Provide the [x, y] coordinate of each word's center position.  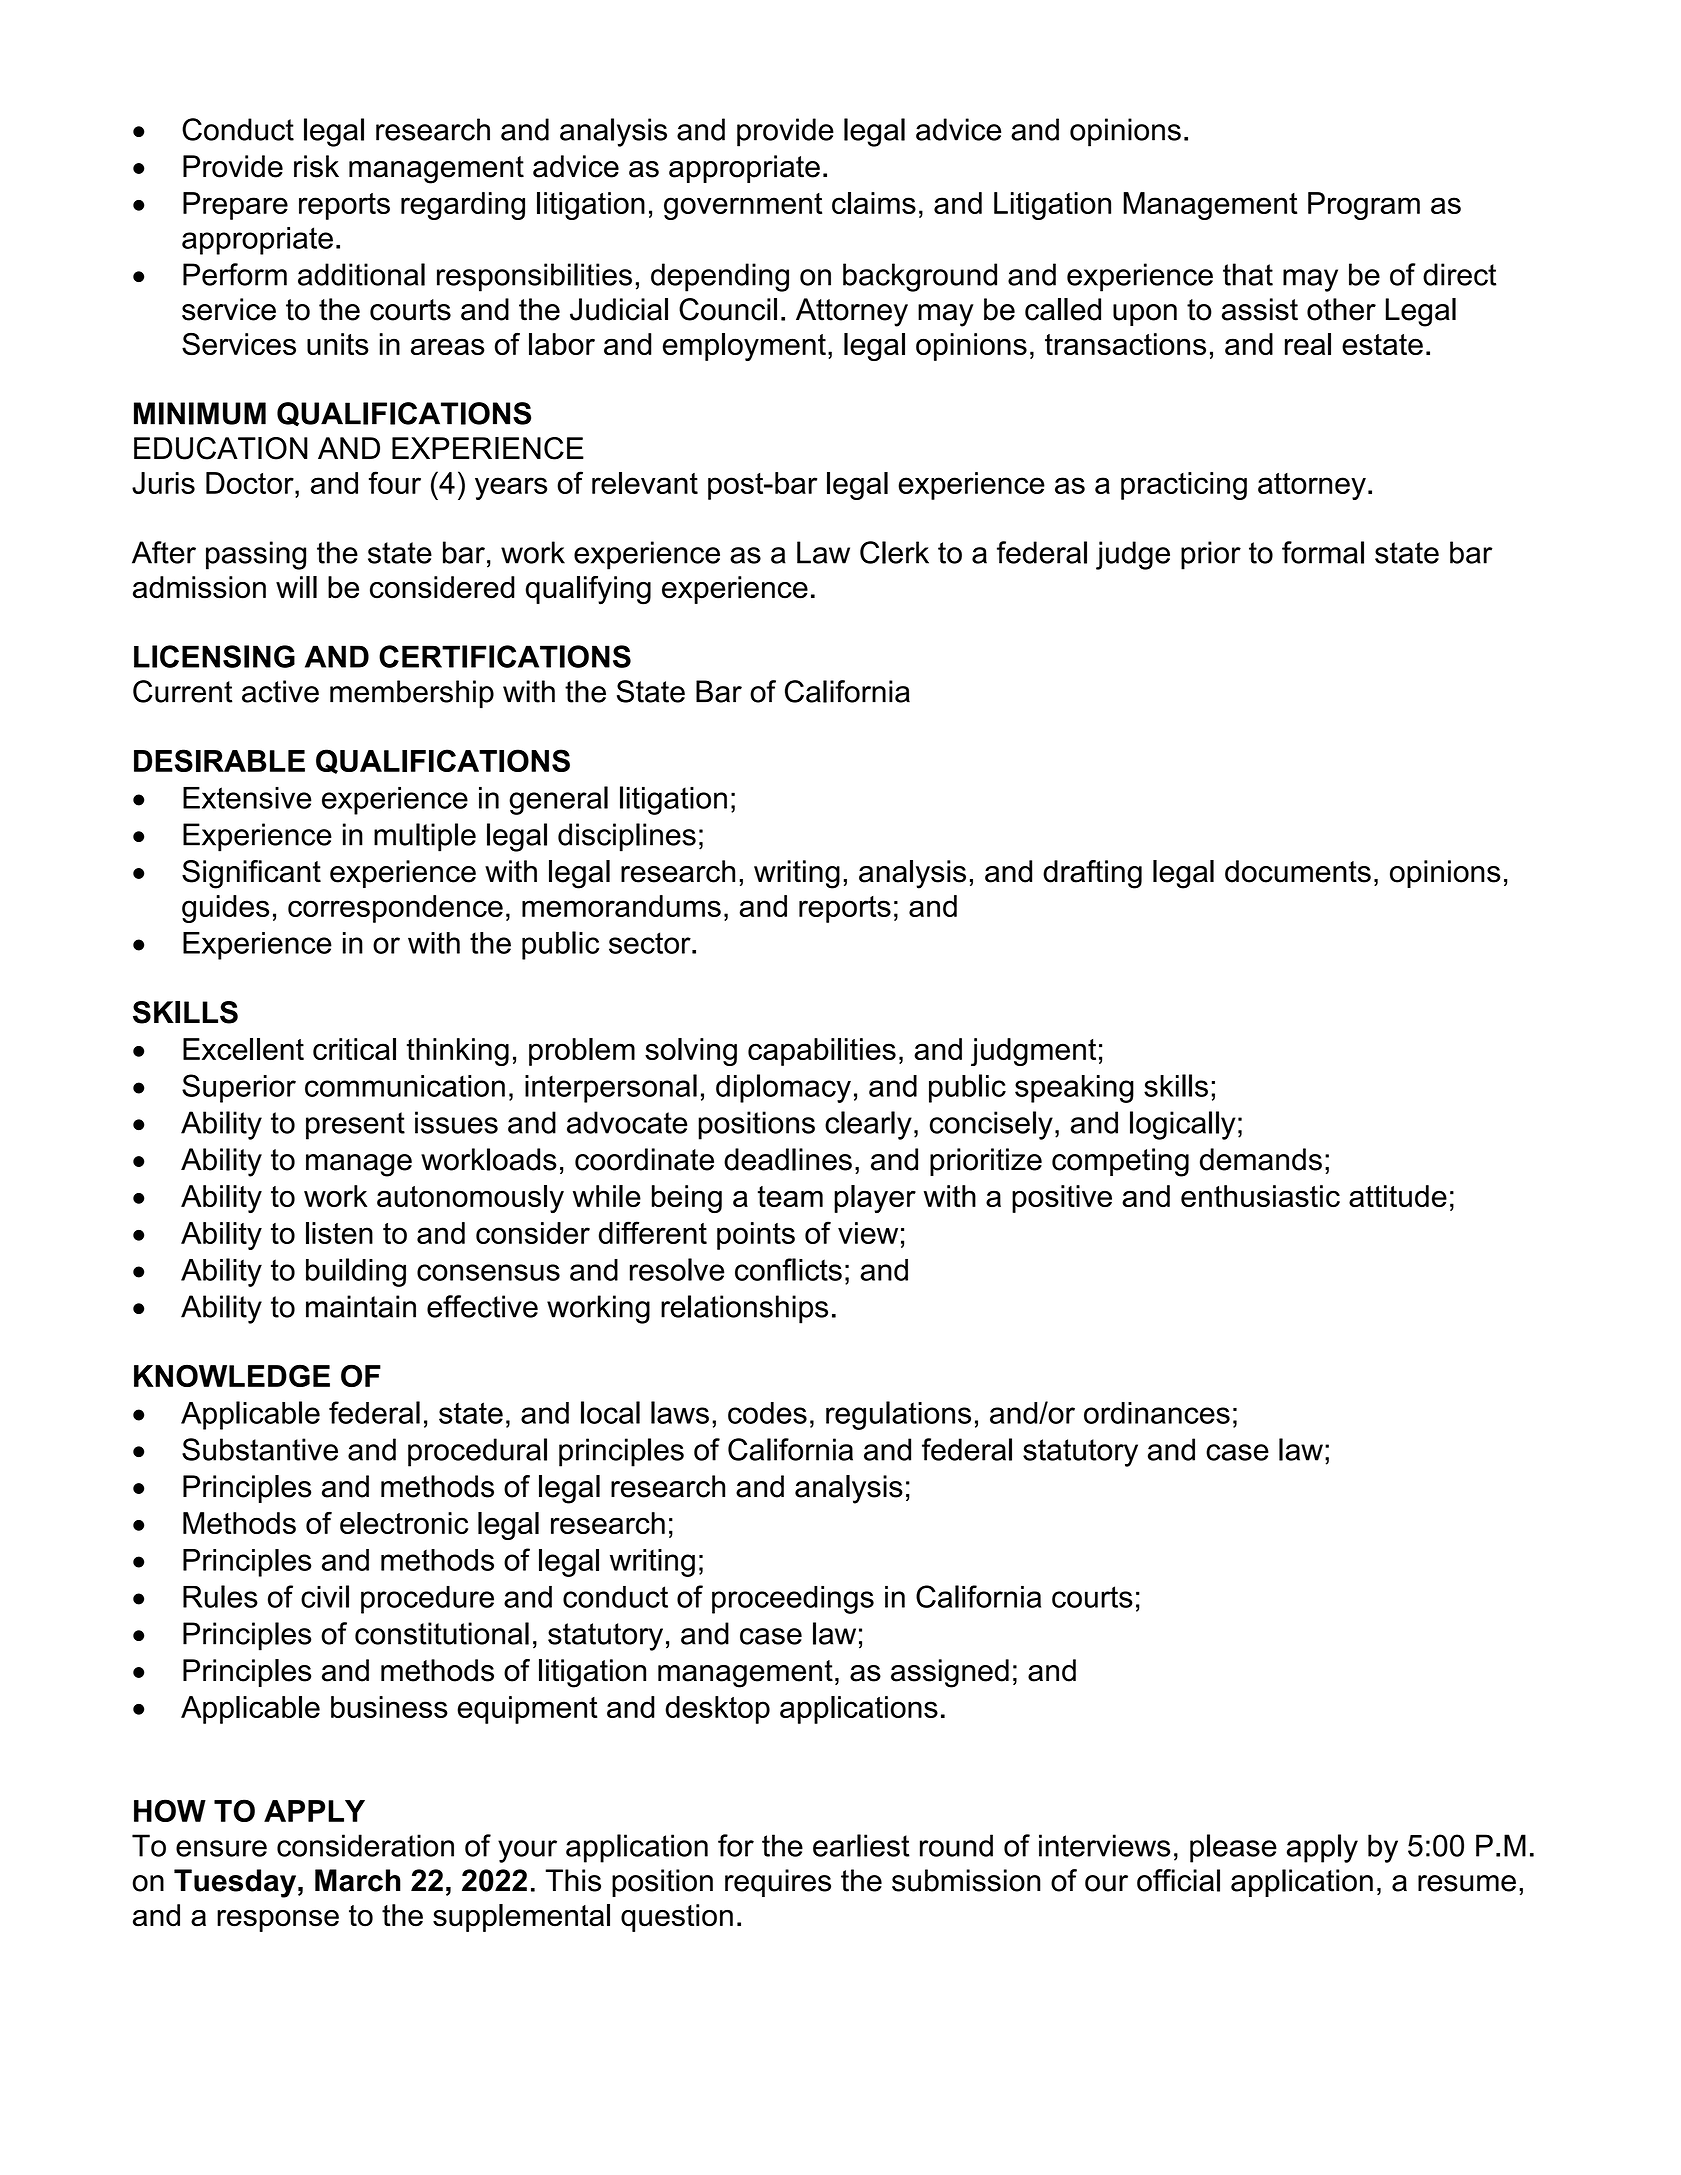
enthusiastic [1260, 1196]
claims [874, 203]
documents [1298, 871]
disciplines [627, 837]
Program [1364, 206]
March [358, 1880]
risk [316, 166]
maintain [361, 1306]
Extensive [247, 798]
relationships [744, 1309]
